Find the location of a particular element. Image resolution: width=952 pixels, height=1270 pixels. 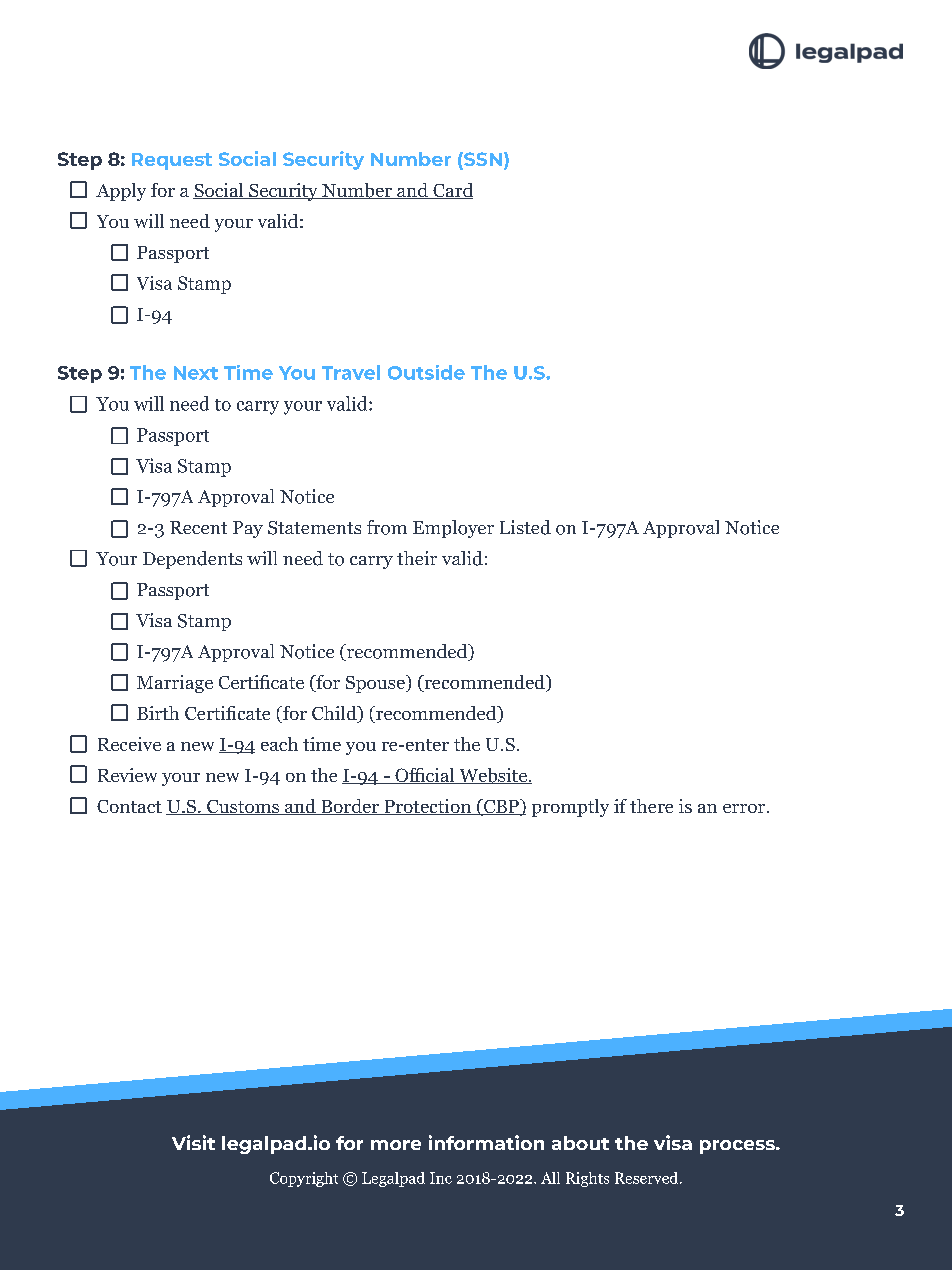

there is located at coordinates (651, 806).
